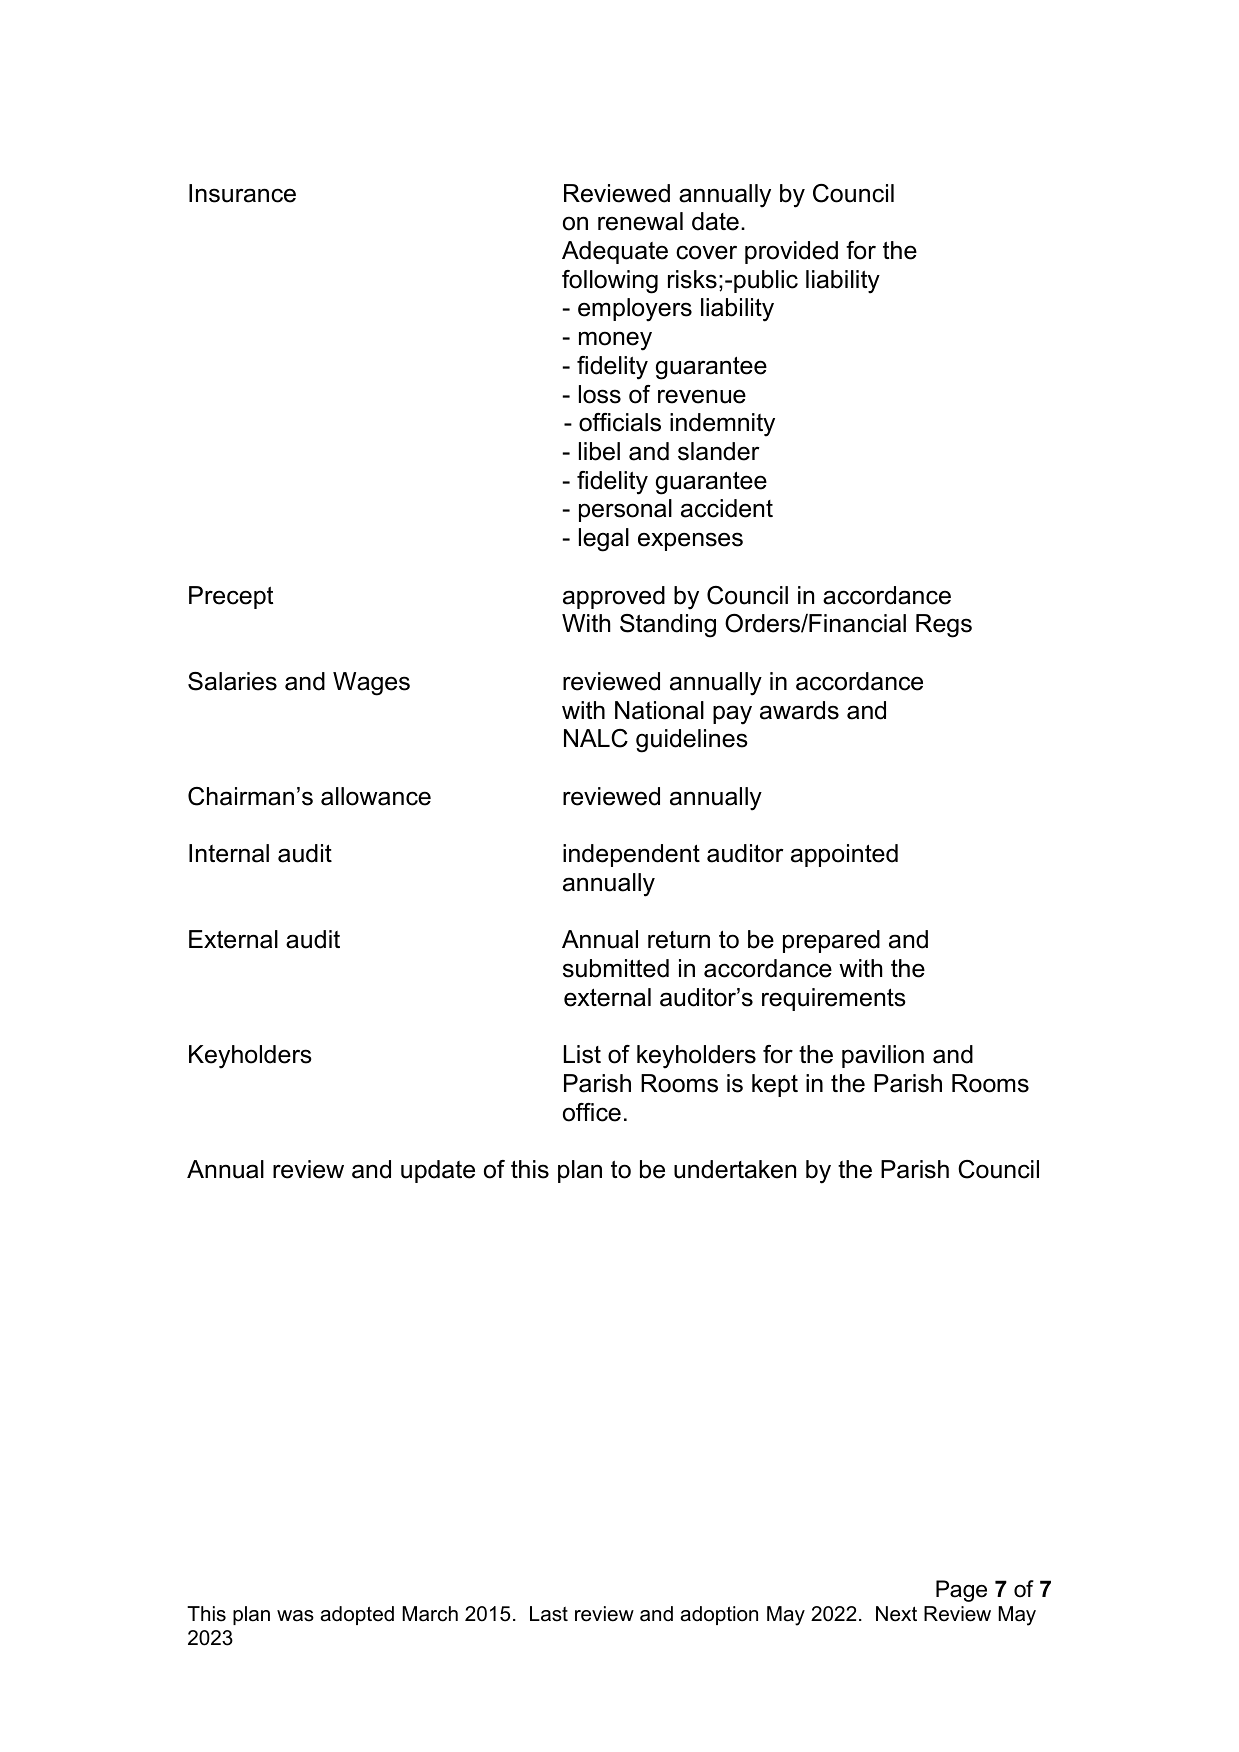 The width and height of the page is (1239, 1752). Describe the element at coordinates (883, 1056) in the page. I see `pavilion` at that location.
